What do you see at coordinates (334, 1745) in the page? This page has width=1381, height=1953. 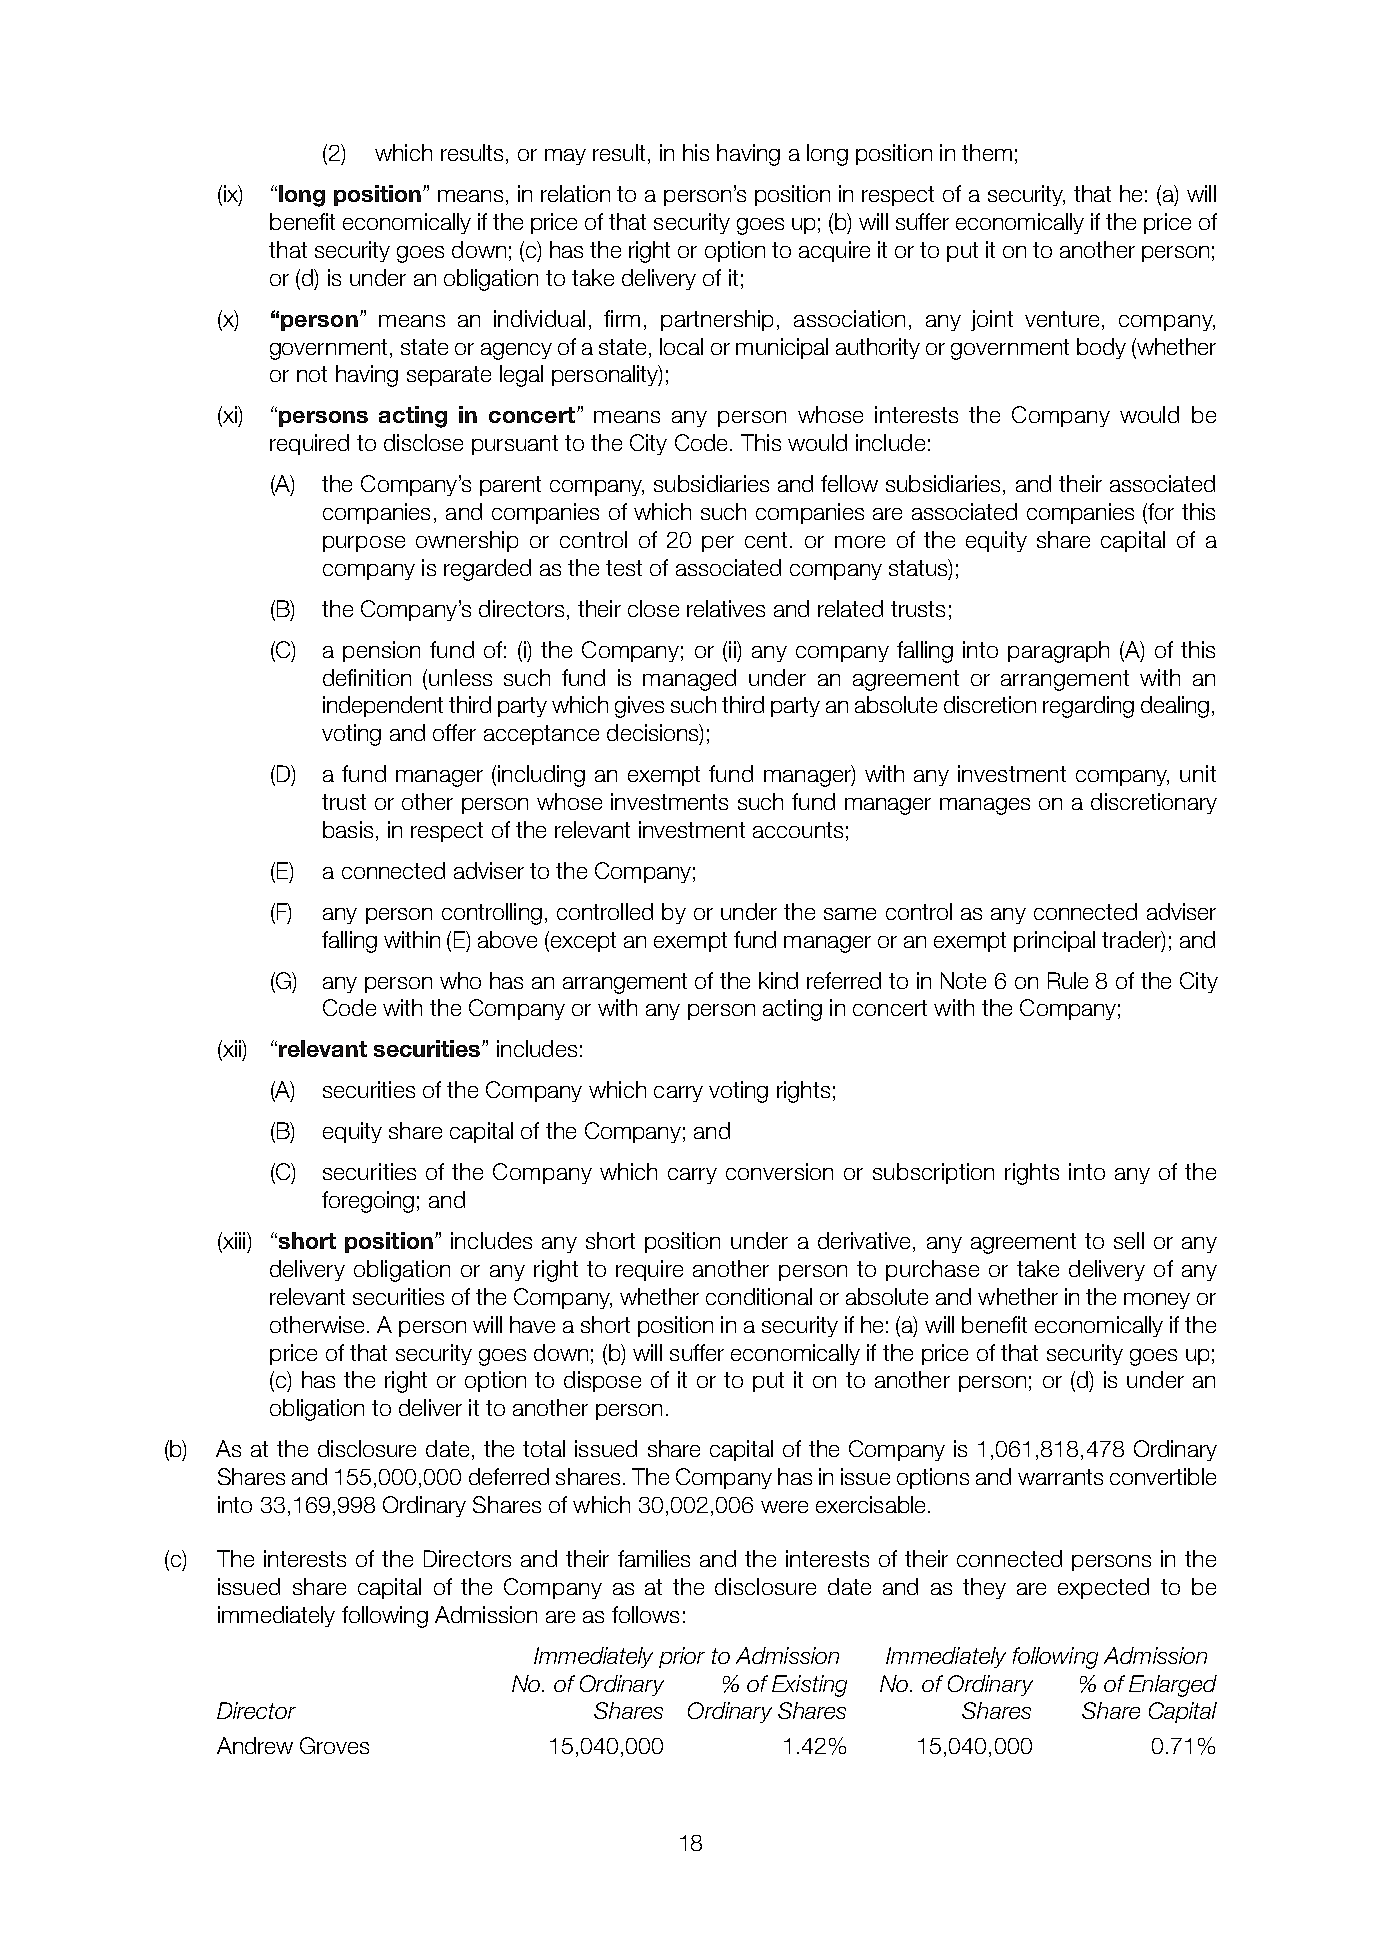 I see `Groves` at bounding box center [334, 1745].
